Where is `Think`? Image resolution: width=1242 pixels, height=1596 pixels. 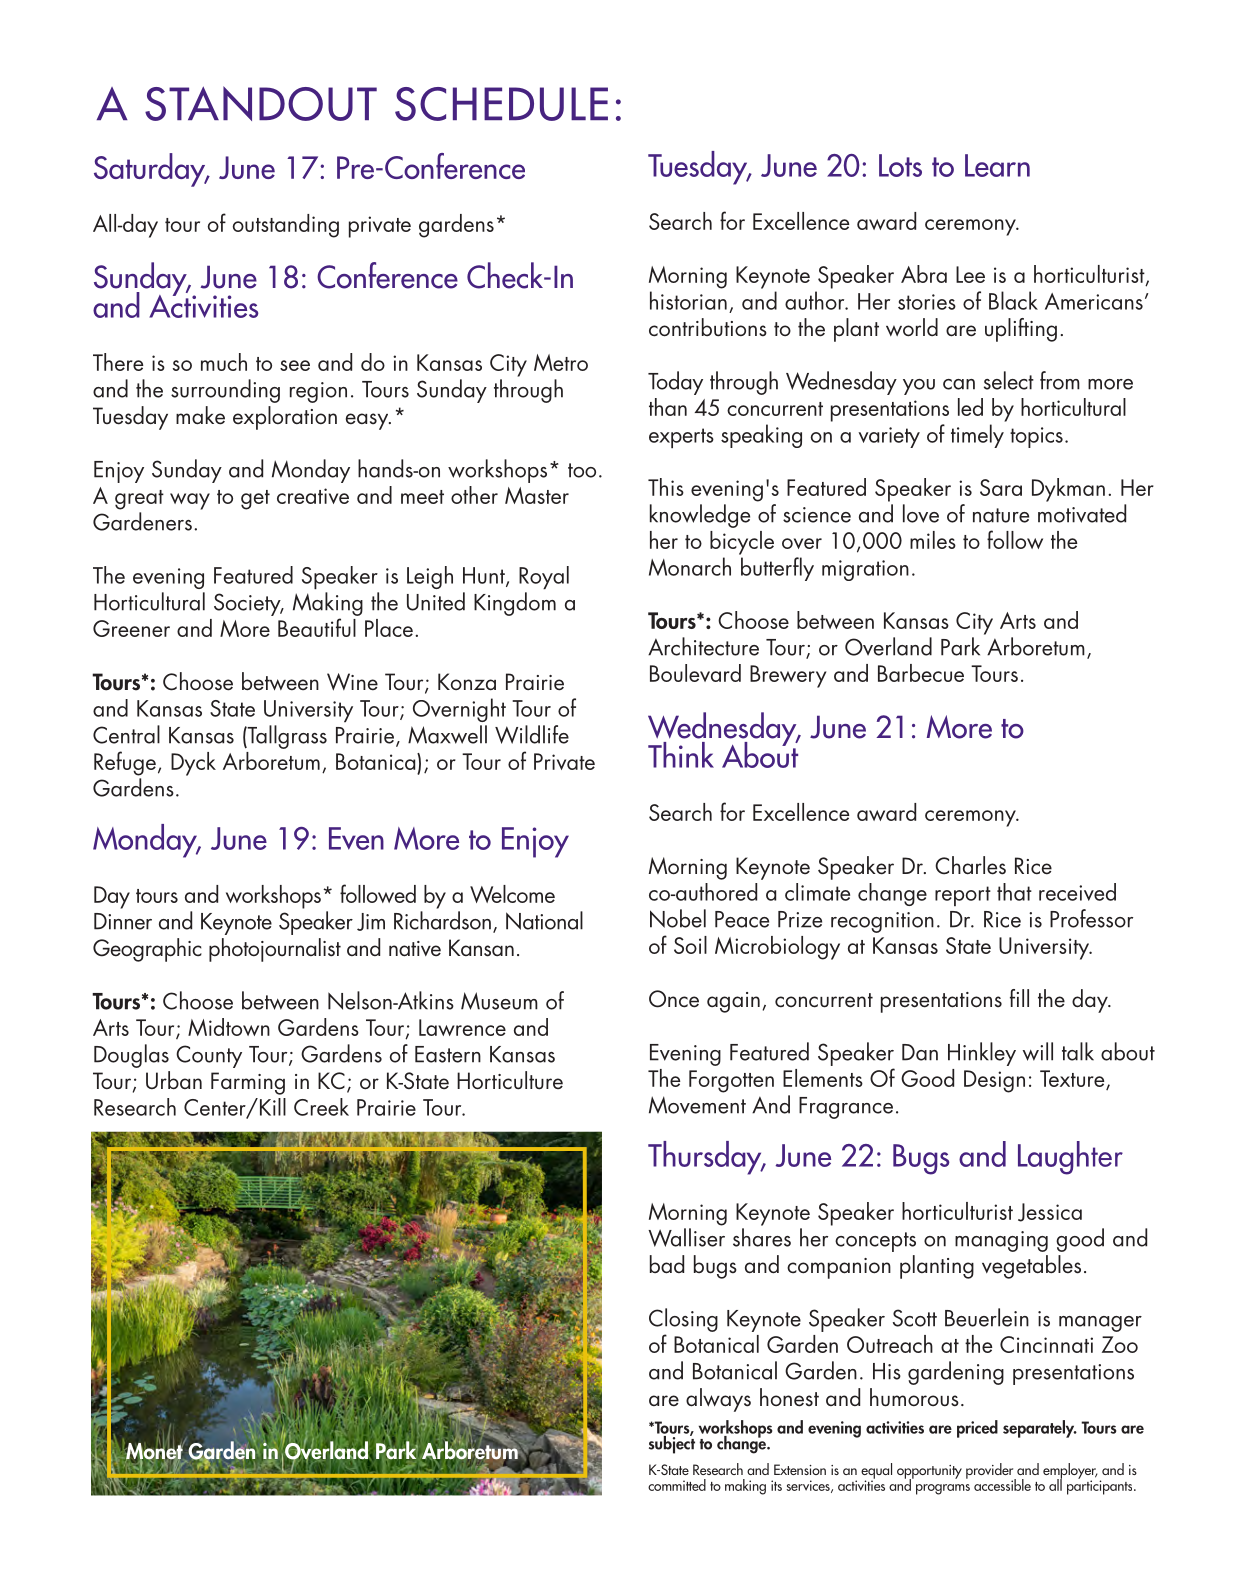 Think is located at coordinates (681, 755).
